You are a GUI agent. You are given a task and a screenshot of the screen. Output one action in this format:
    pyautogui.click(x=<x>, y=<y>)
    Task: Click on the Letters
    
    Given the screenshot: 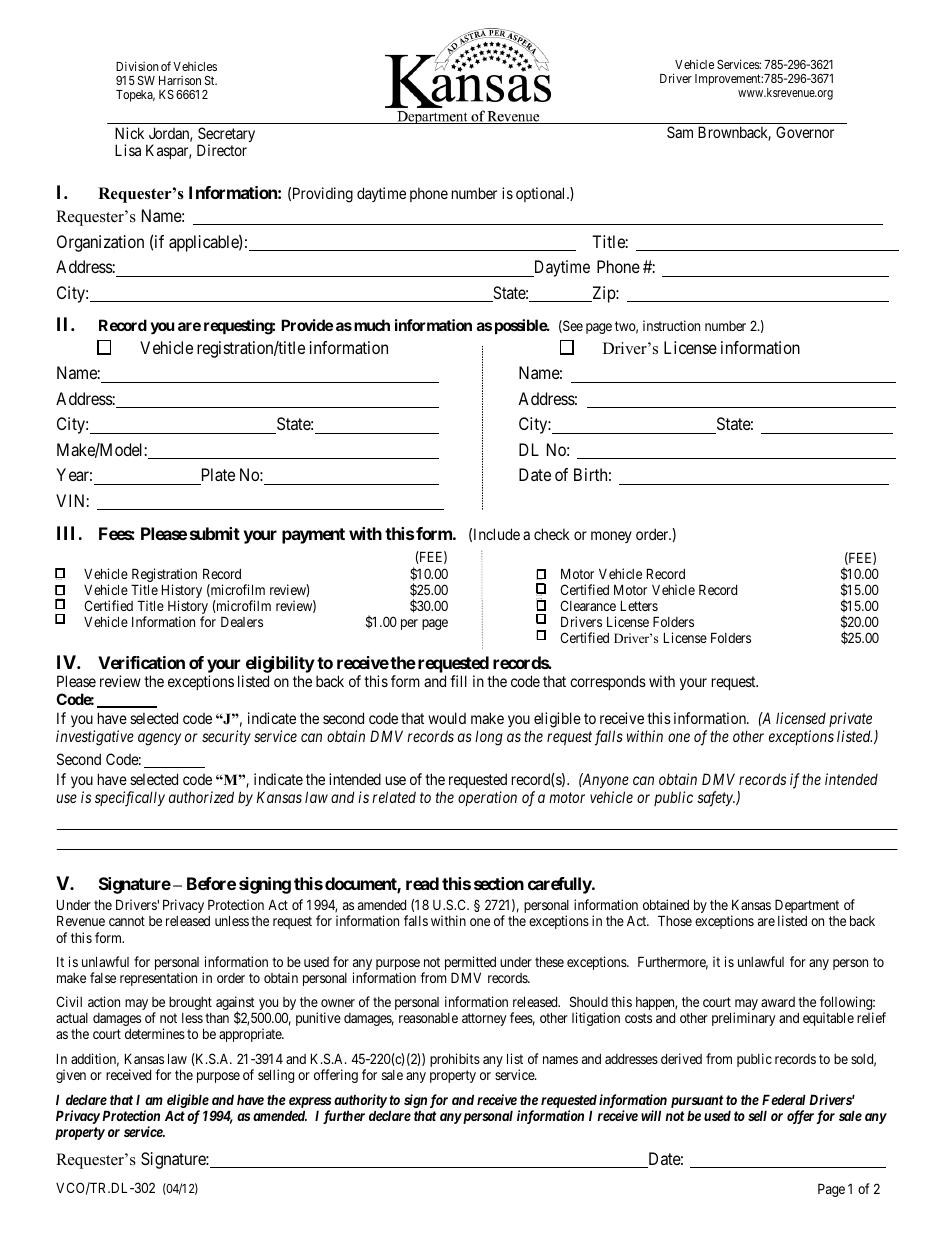 What is the action you would take?
    pyautogui.click(x=639, y=605)
